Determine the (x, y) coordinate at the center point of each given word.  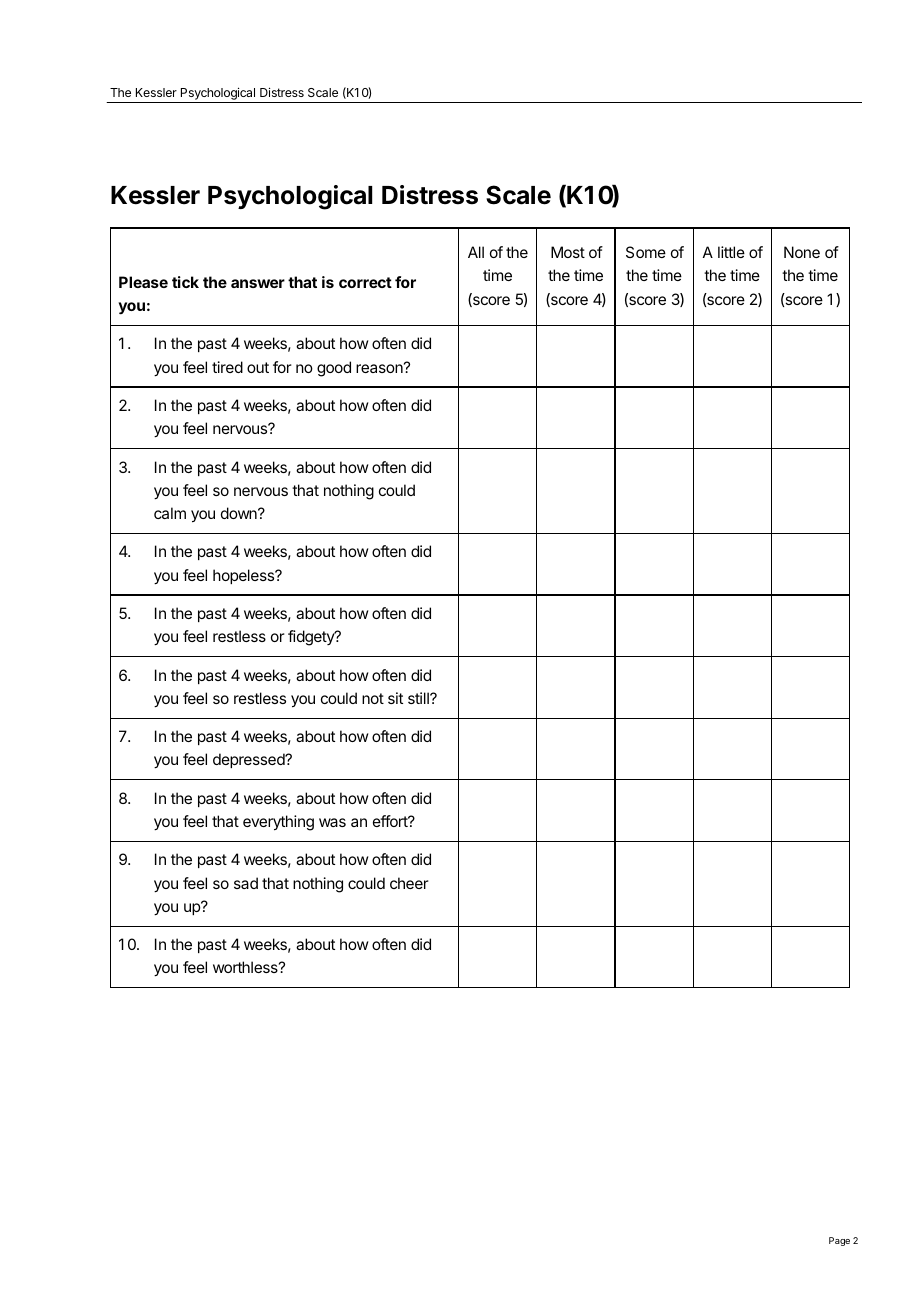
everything (278, 823)
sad (246, 883)
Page (839, 1241)
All (476, 252)
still (419, 698)
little (731, 252)
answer (258, 283)
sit (395, 698)
